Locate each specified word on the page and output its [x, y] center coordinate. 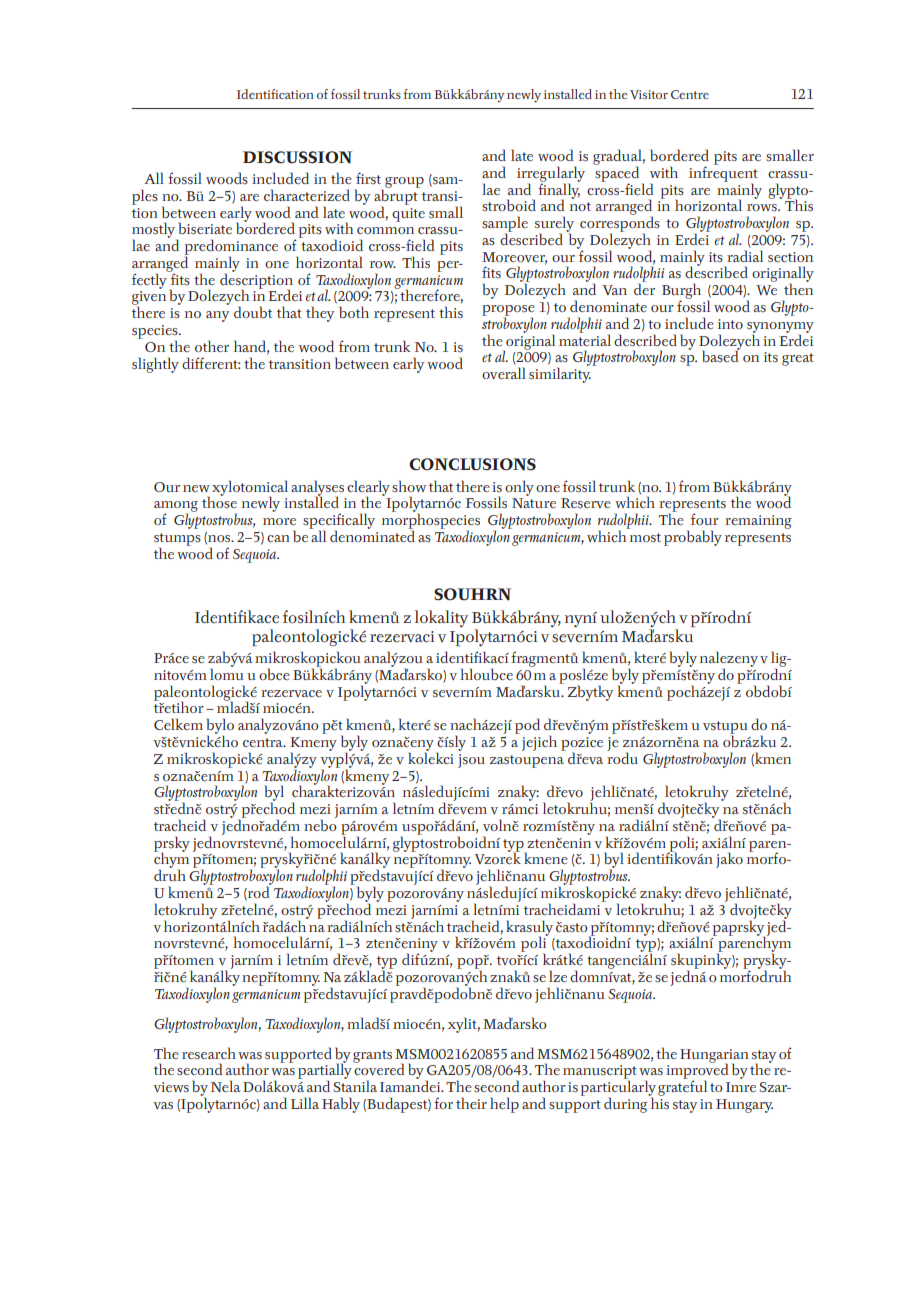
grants [372, 1056]
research [209, 1053]
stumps [177, 540]
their [471, 1103]
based [721, 356]
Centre [690, 94]
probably [693, 538]
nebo [320, 824]
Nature [534, 503]
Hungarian [714, 1057]
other [212, 346]
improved [697, 1072]
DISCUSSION [297, 157]
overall [504, 373]
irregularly [551, 175]
